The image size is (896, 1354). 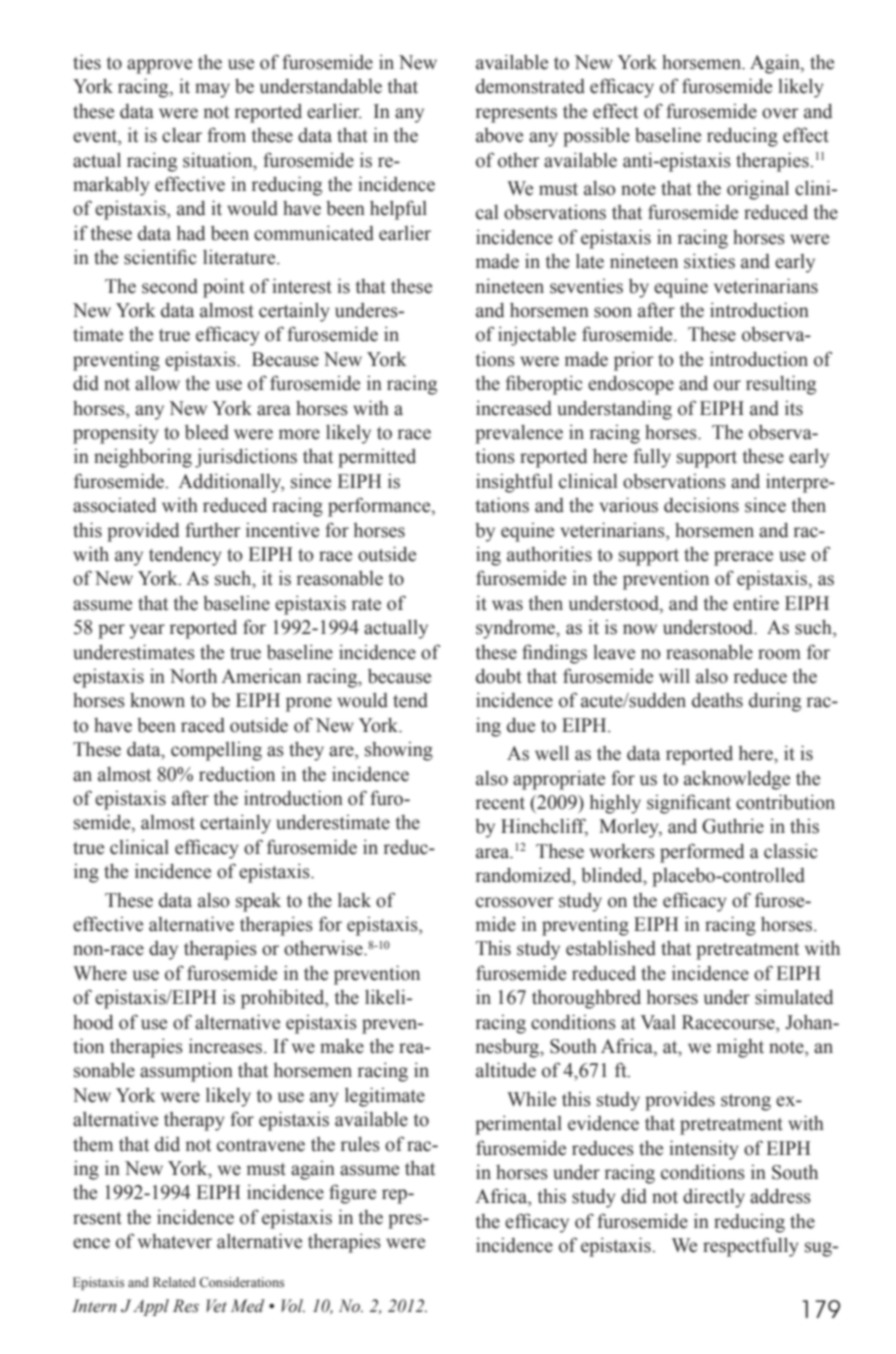 I want to click on whatever, so click(x=175, y=1241).
